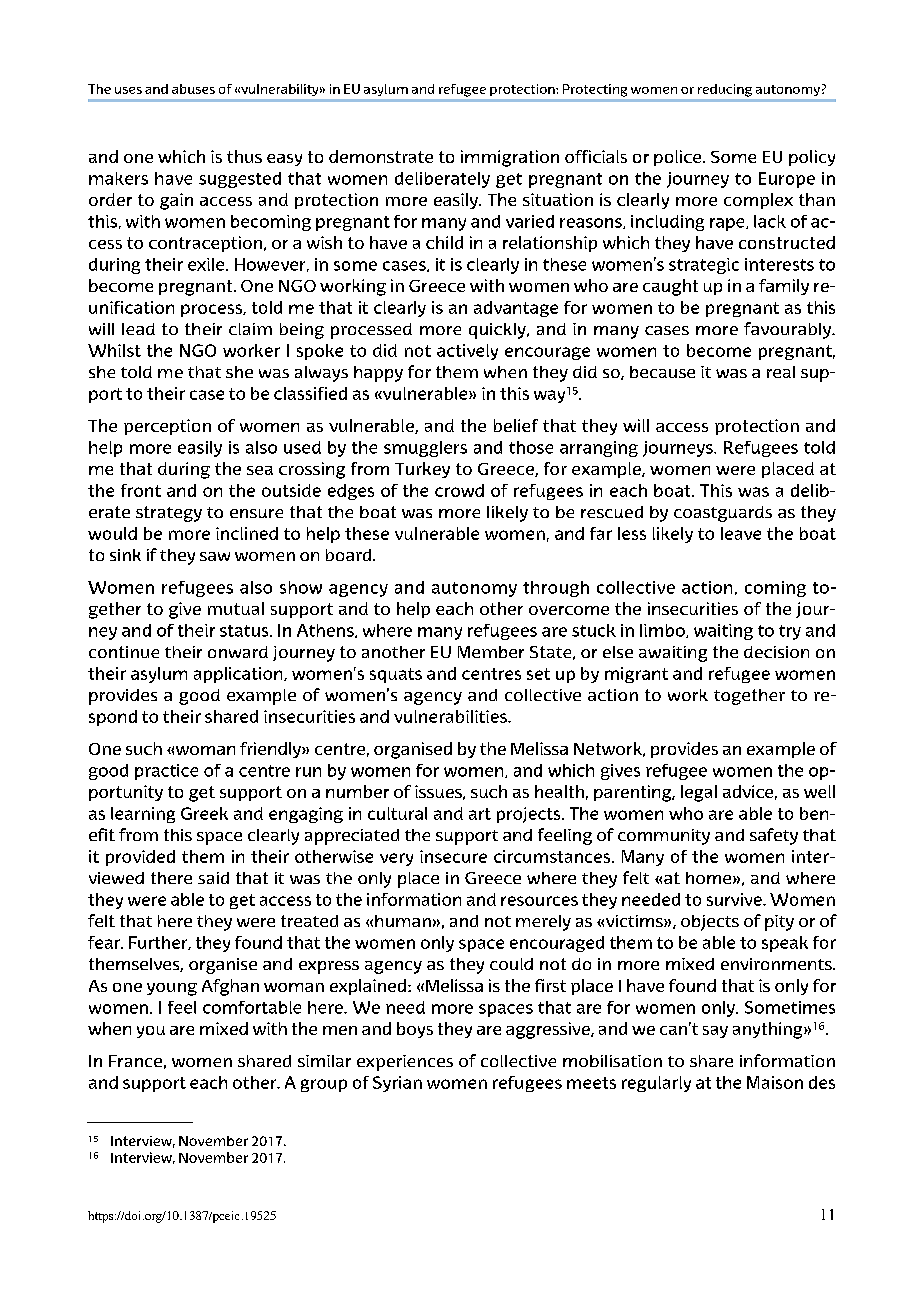  I want to click on say, so click(715, 1032).
